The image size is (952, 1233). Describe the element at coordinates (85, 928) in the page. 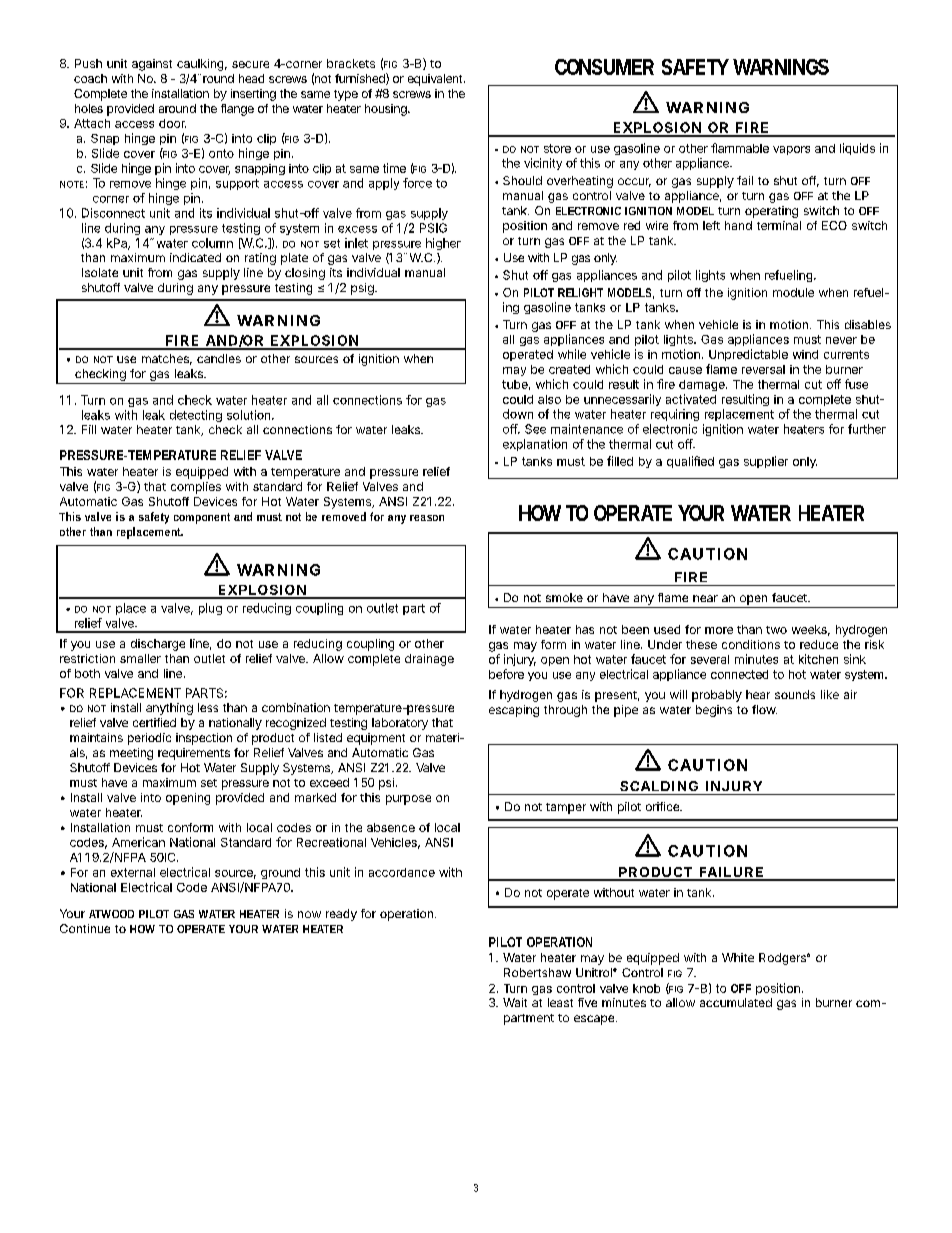

I see `Continue` at that location.
